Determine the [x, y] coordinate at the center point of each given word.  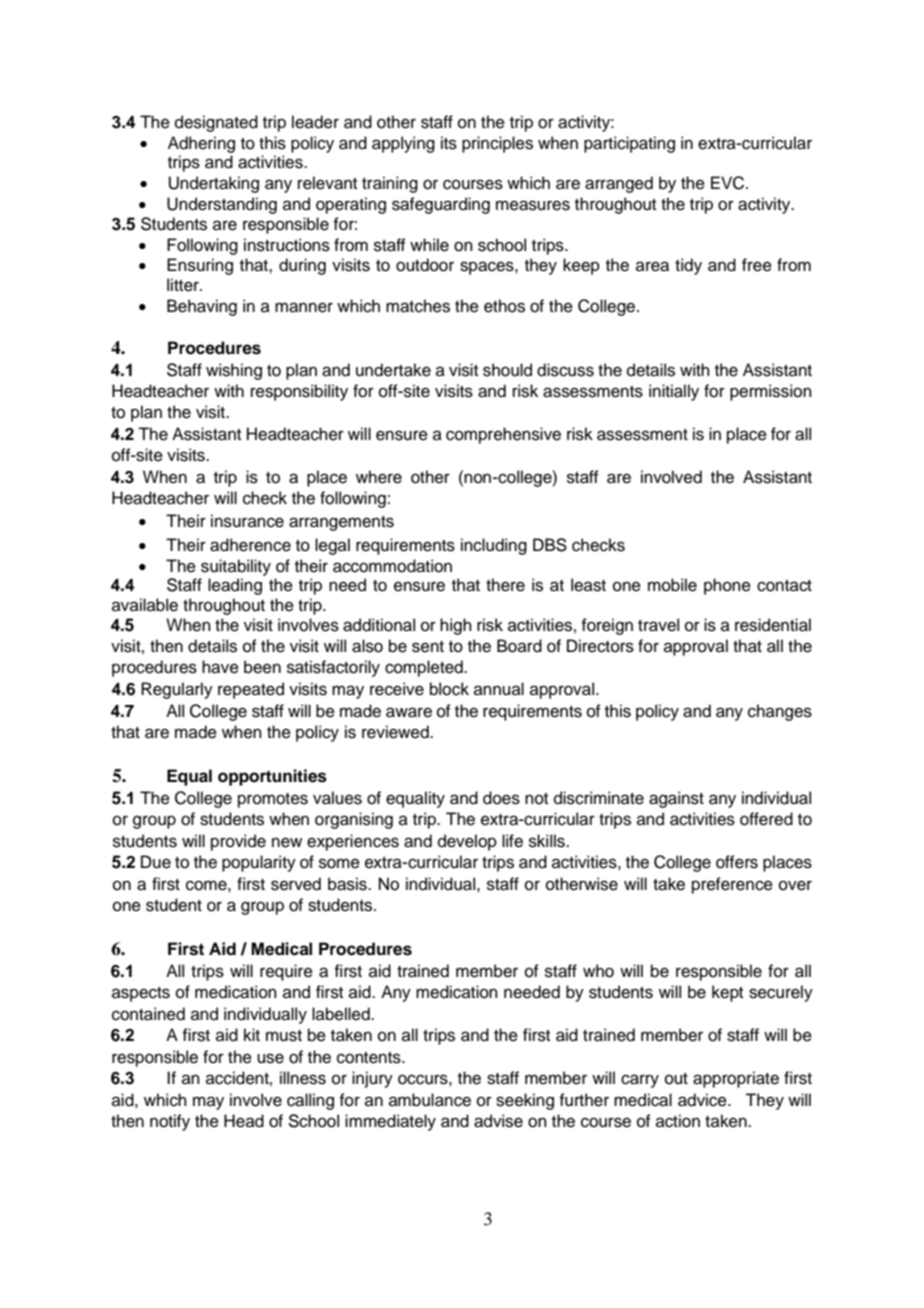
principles [497, 144]
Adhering [201, 144]
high [456, 626]
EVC [729, 183]
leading [235, 586]
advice [703, 1100]
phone [727, 586]
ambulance [430, 1100]
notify [170, 1122]
